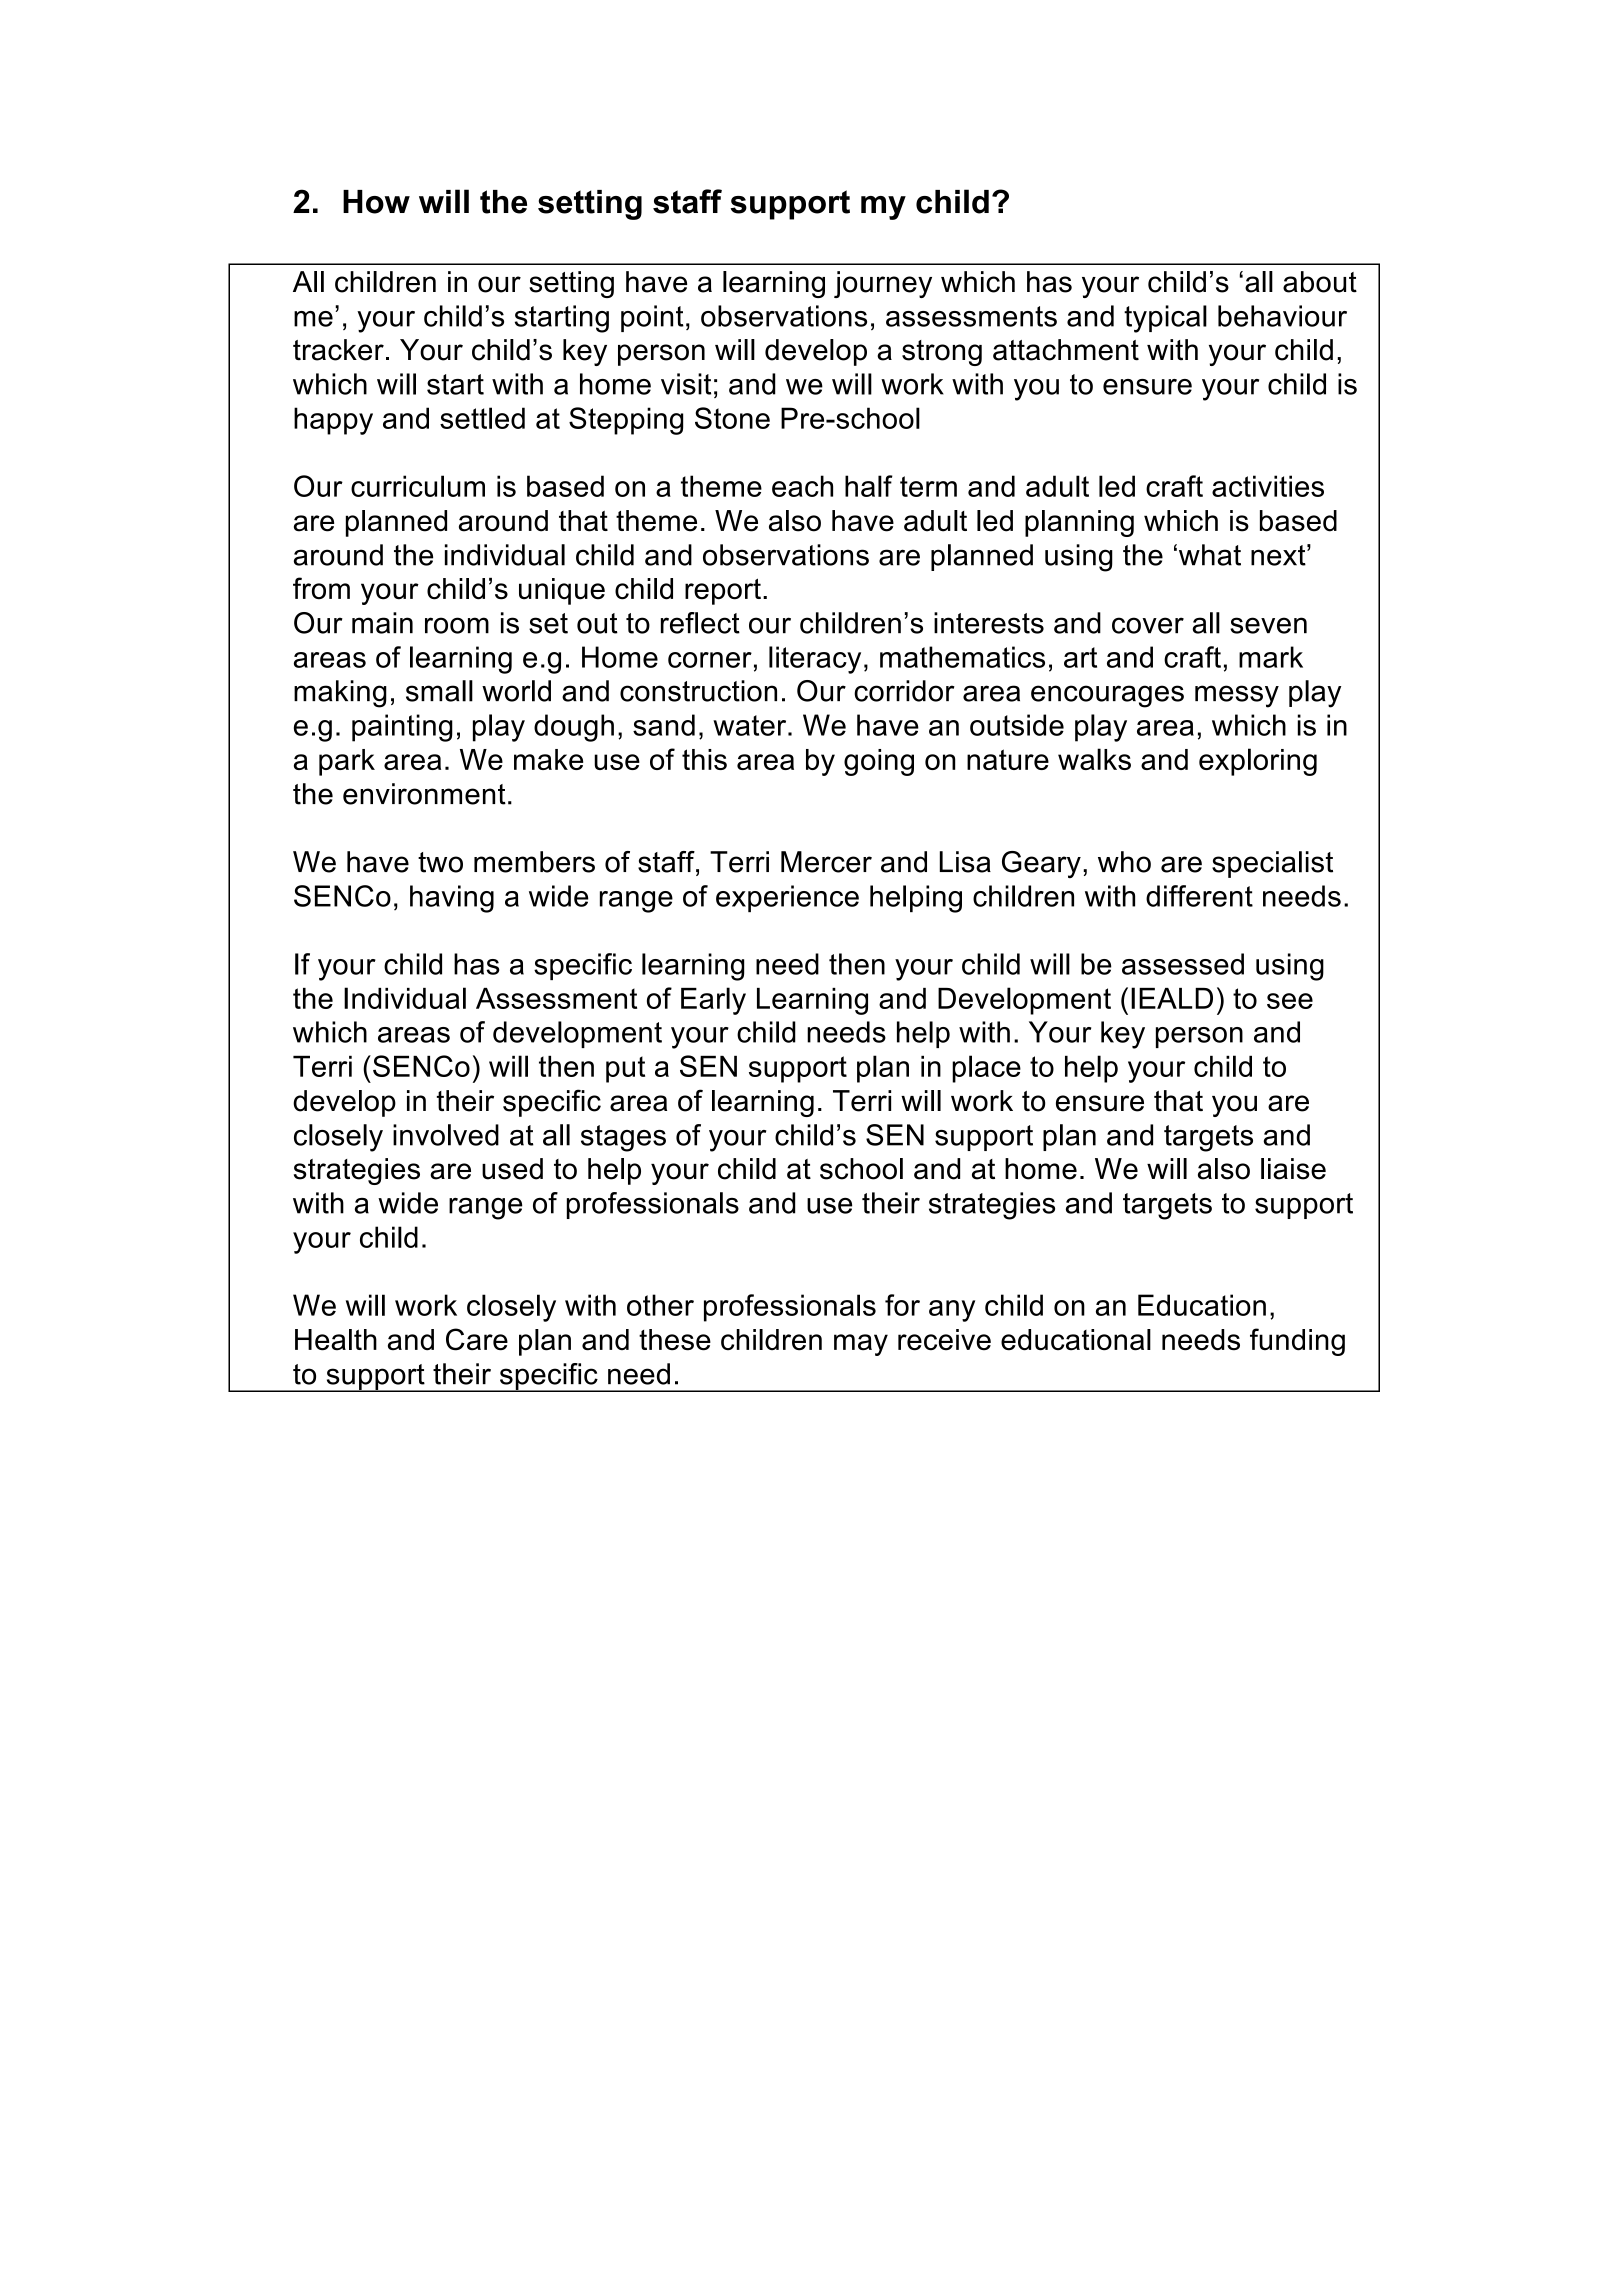 The width and height of the screenshot is (1606, 2271). Describe the element at coordinates (424, 794) in the screenshot. I see `environment` at that location.
